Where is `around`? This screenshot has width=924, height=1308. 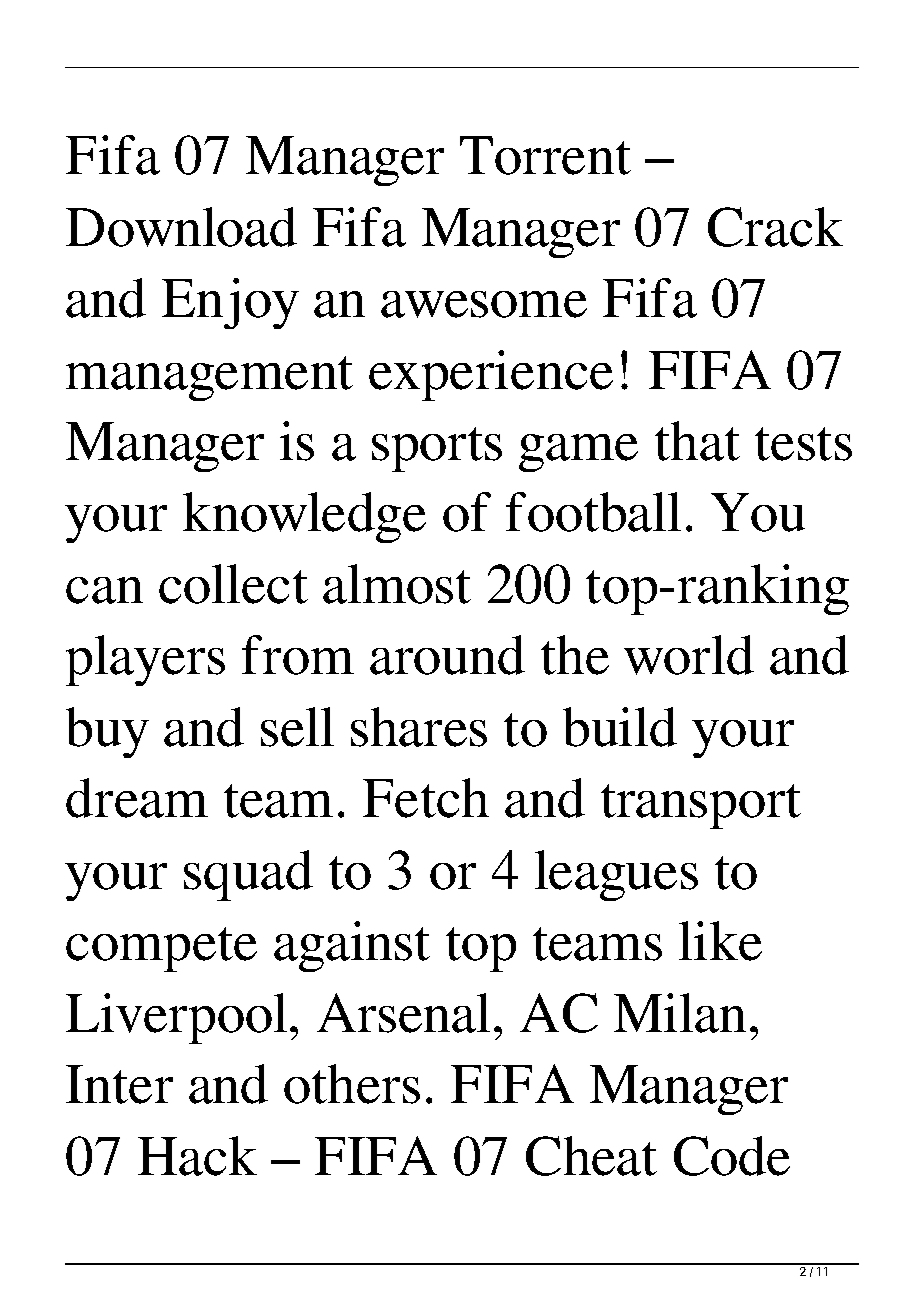 around is located at coordinates (447, 655).
